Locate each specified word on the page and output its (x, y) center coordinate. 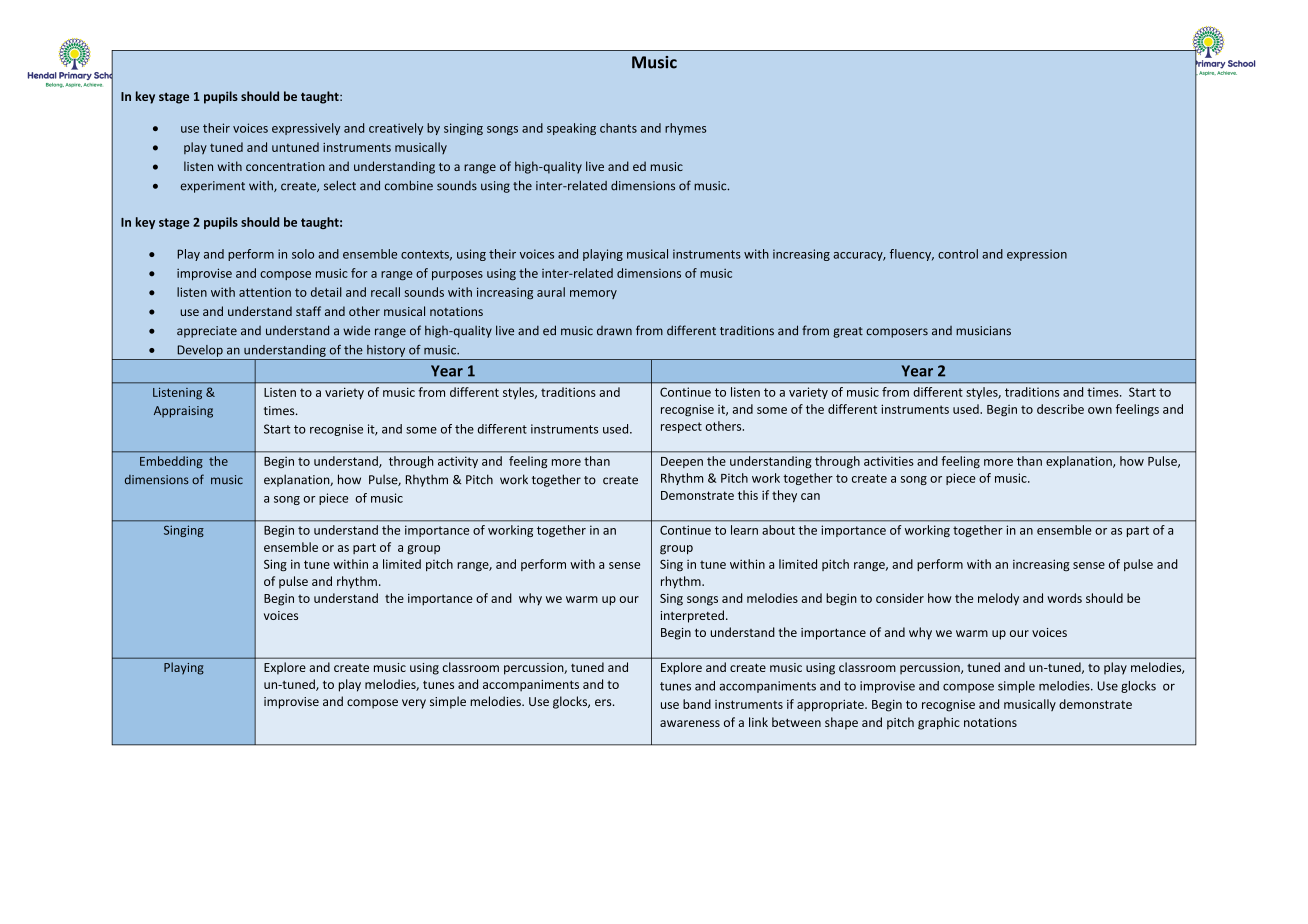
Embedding (171, 462)
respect (681, 427)
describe (1060, 409)
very (414, 704)
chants (618, 128)
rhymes (685, 129)
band (697, 704)
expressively (306, 129)
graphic (939, 723)
